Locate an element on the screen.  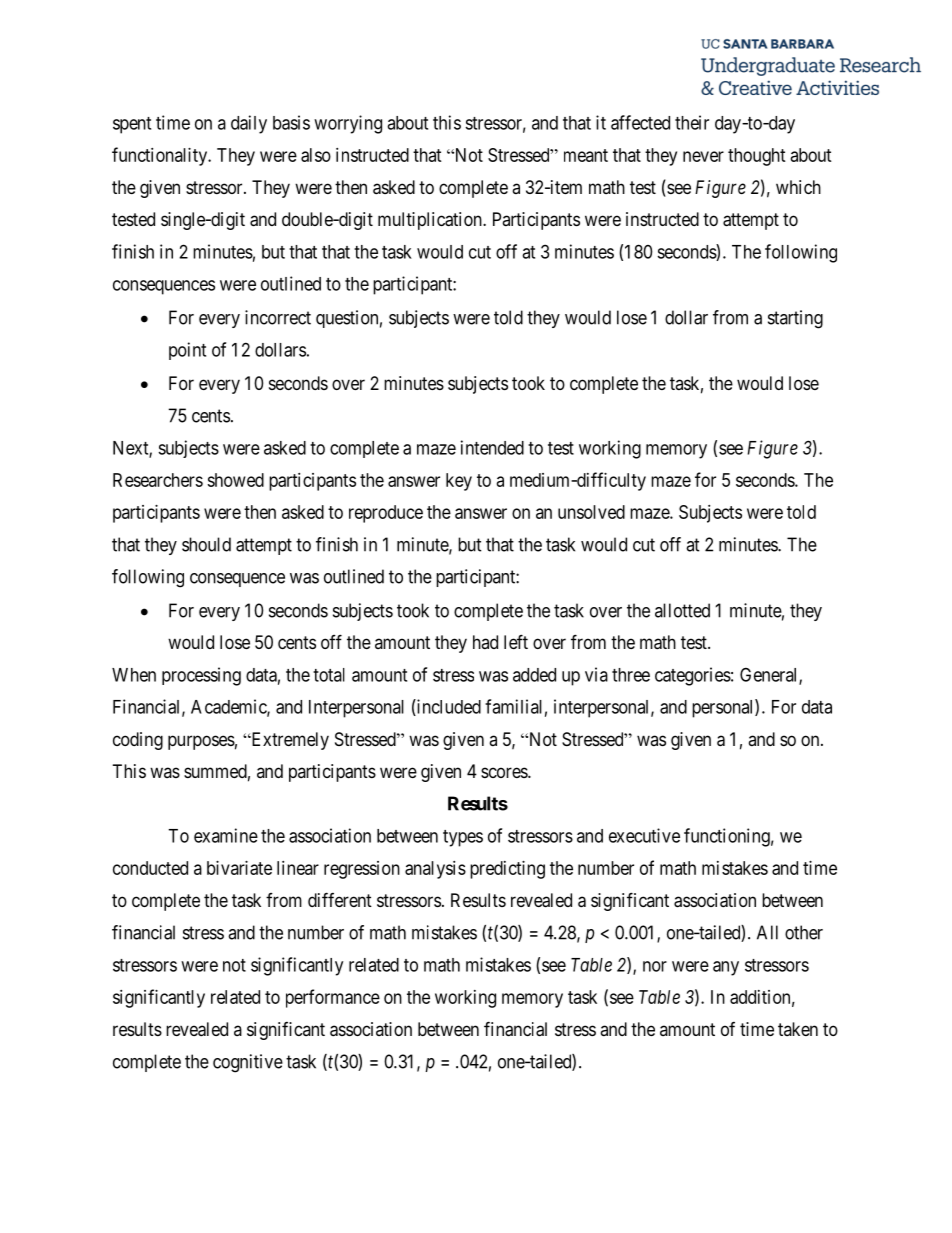
categories is located at coordinates (693, 676).
